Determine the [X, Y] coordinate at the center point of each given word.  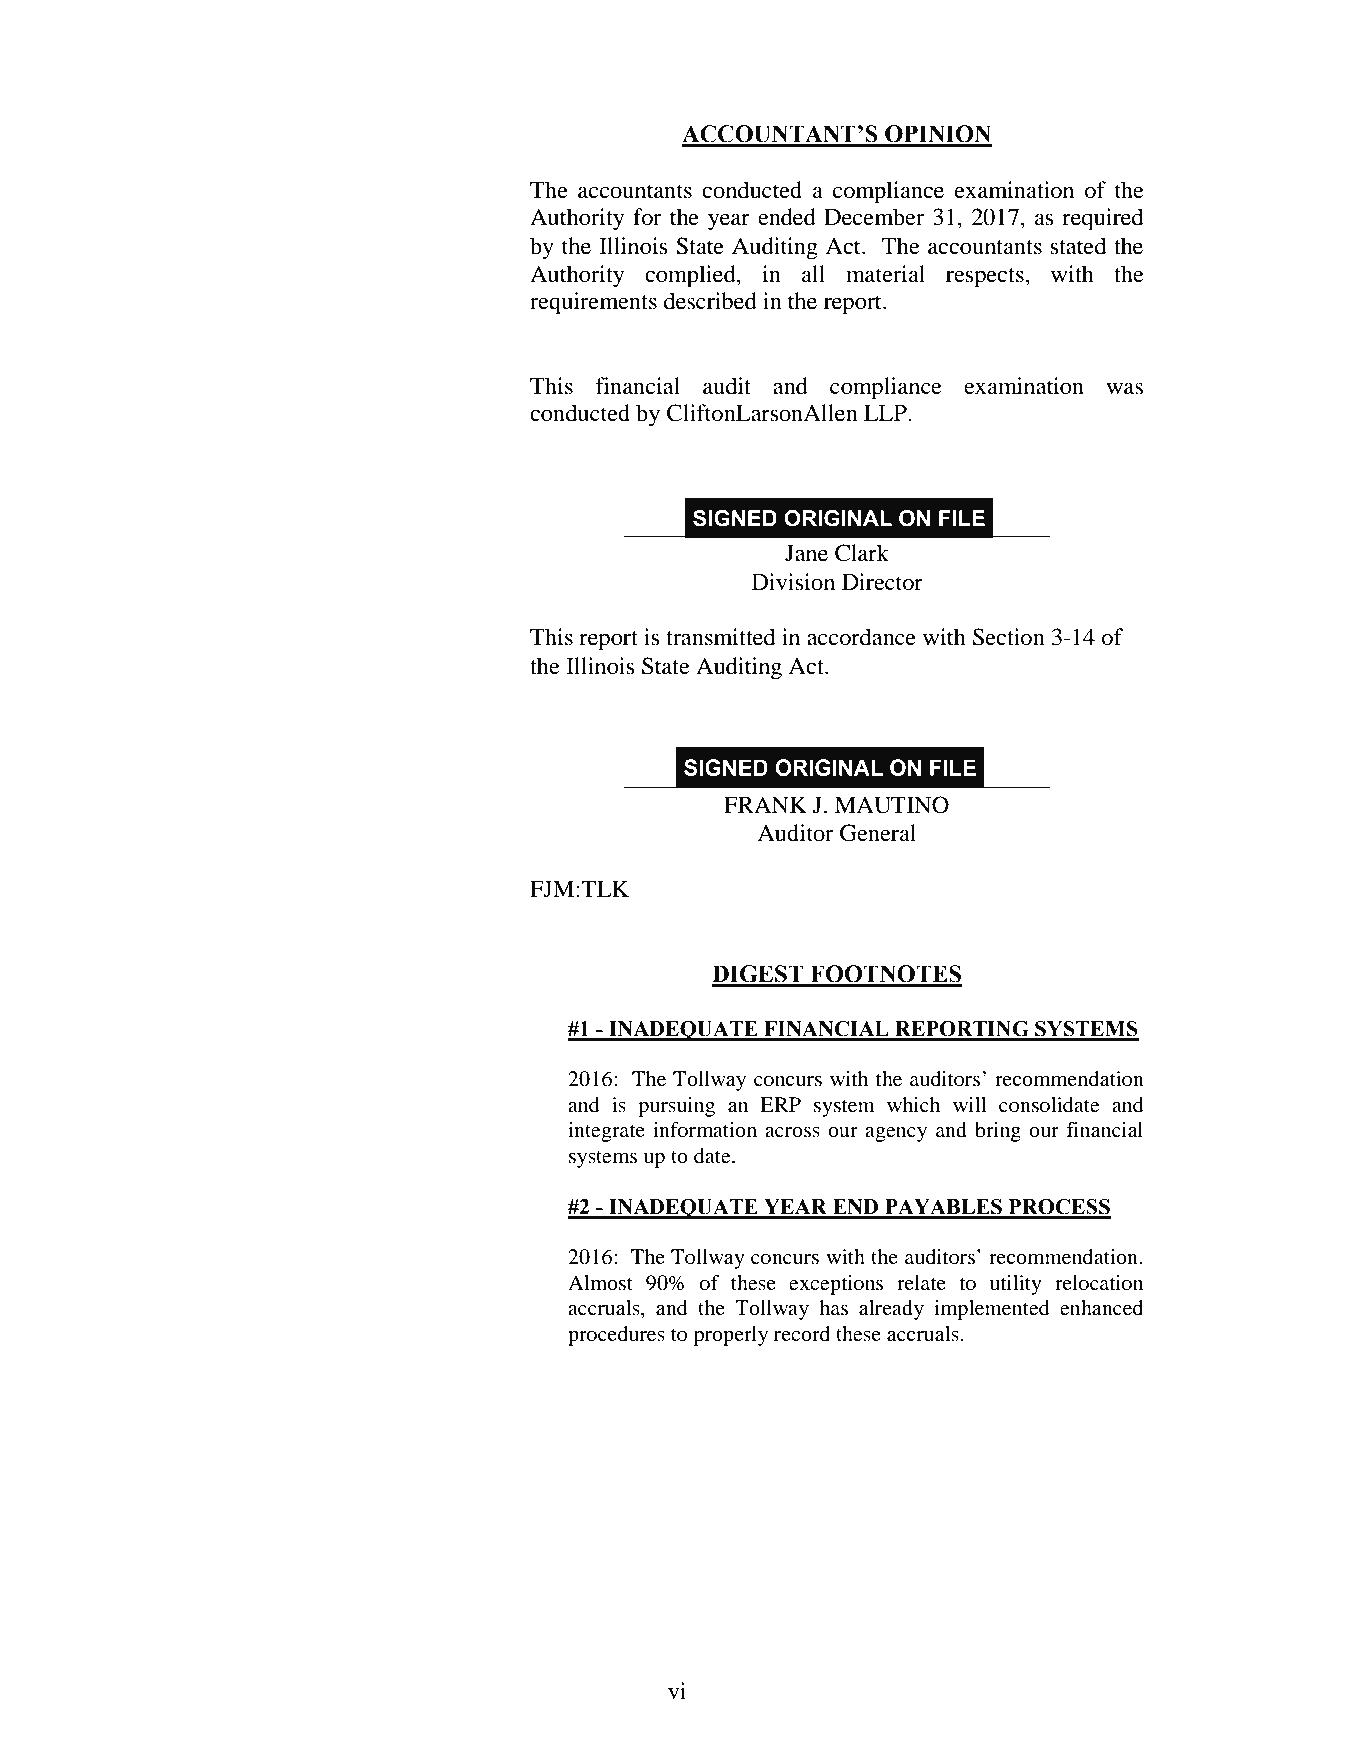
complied [691, 276]
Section [1009, 637]
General [878, 833]
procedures [616, 1336]
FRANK [765, 804]
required [1102, 219]
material [885, 274]
